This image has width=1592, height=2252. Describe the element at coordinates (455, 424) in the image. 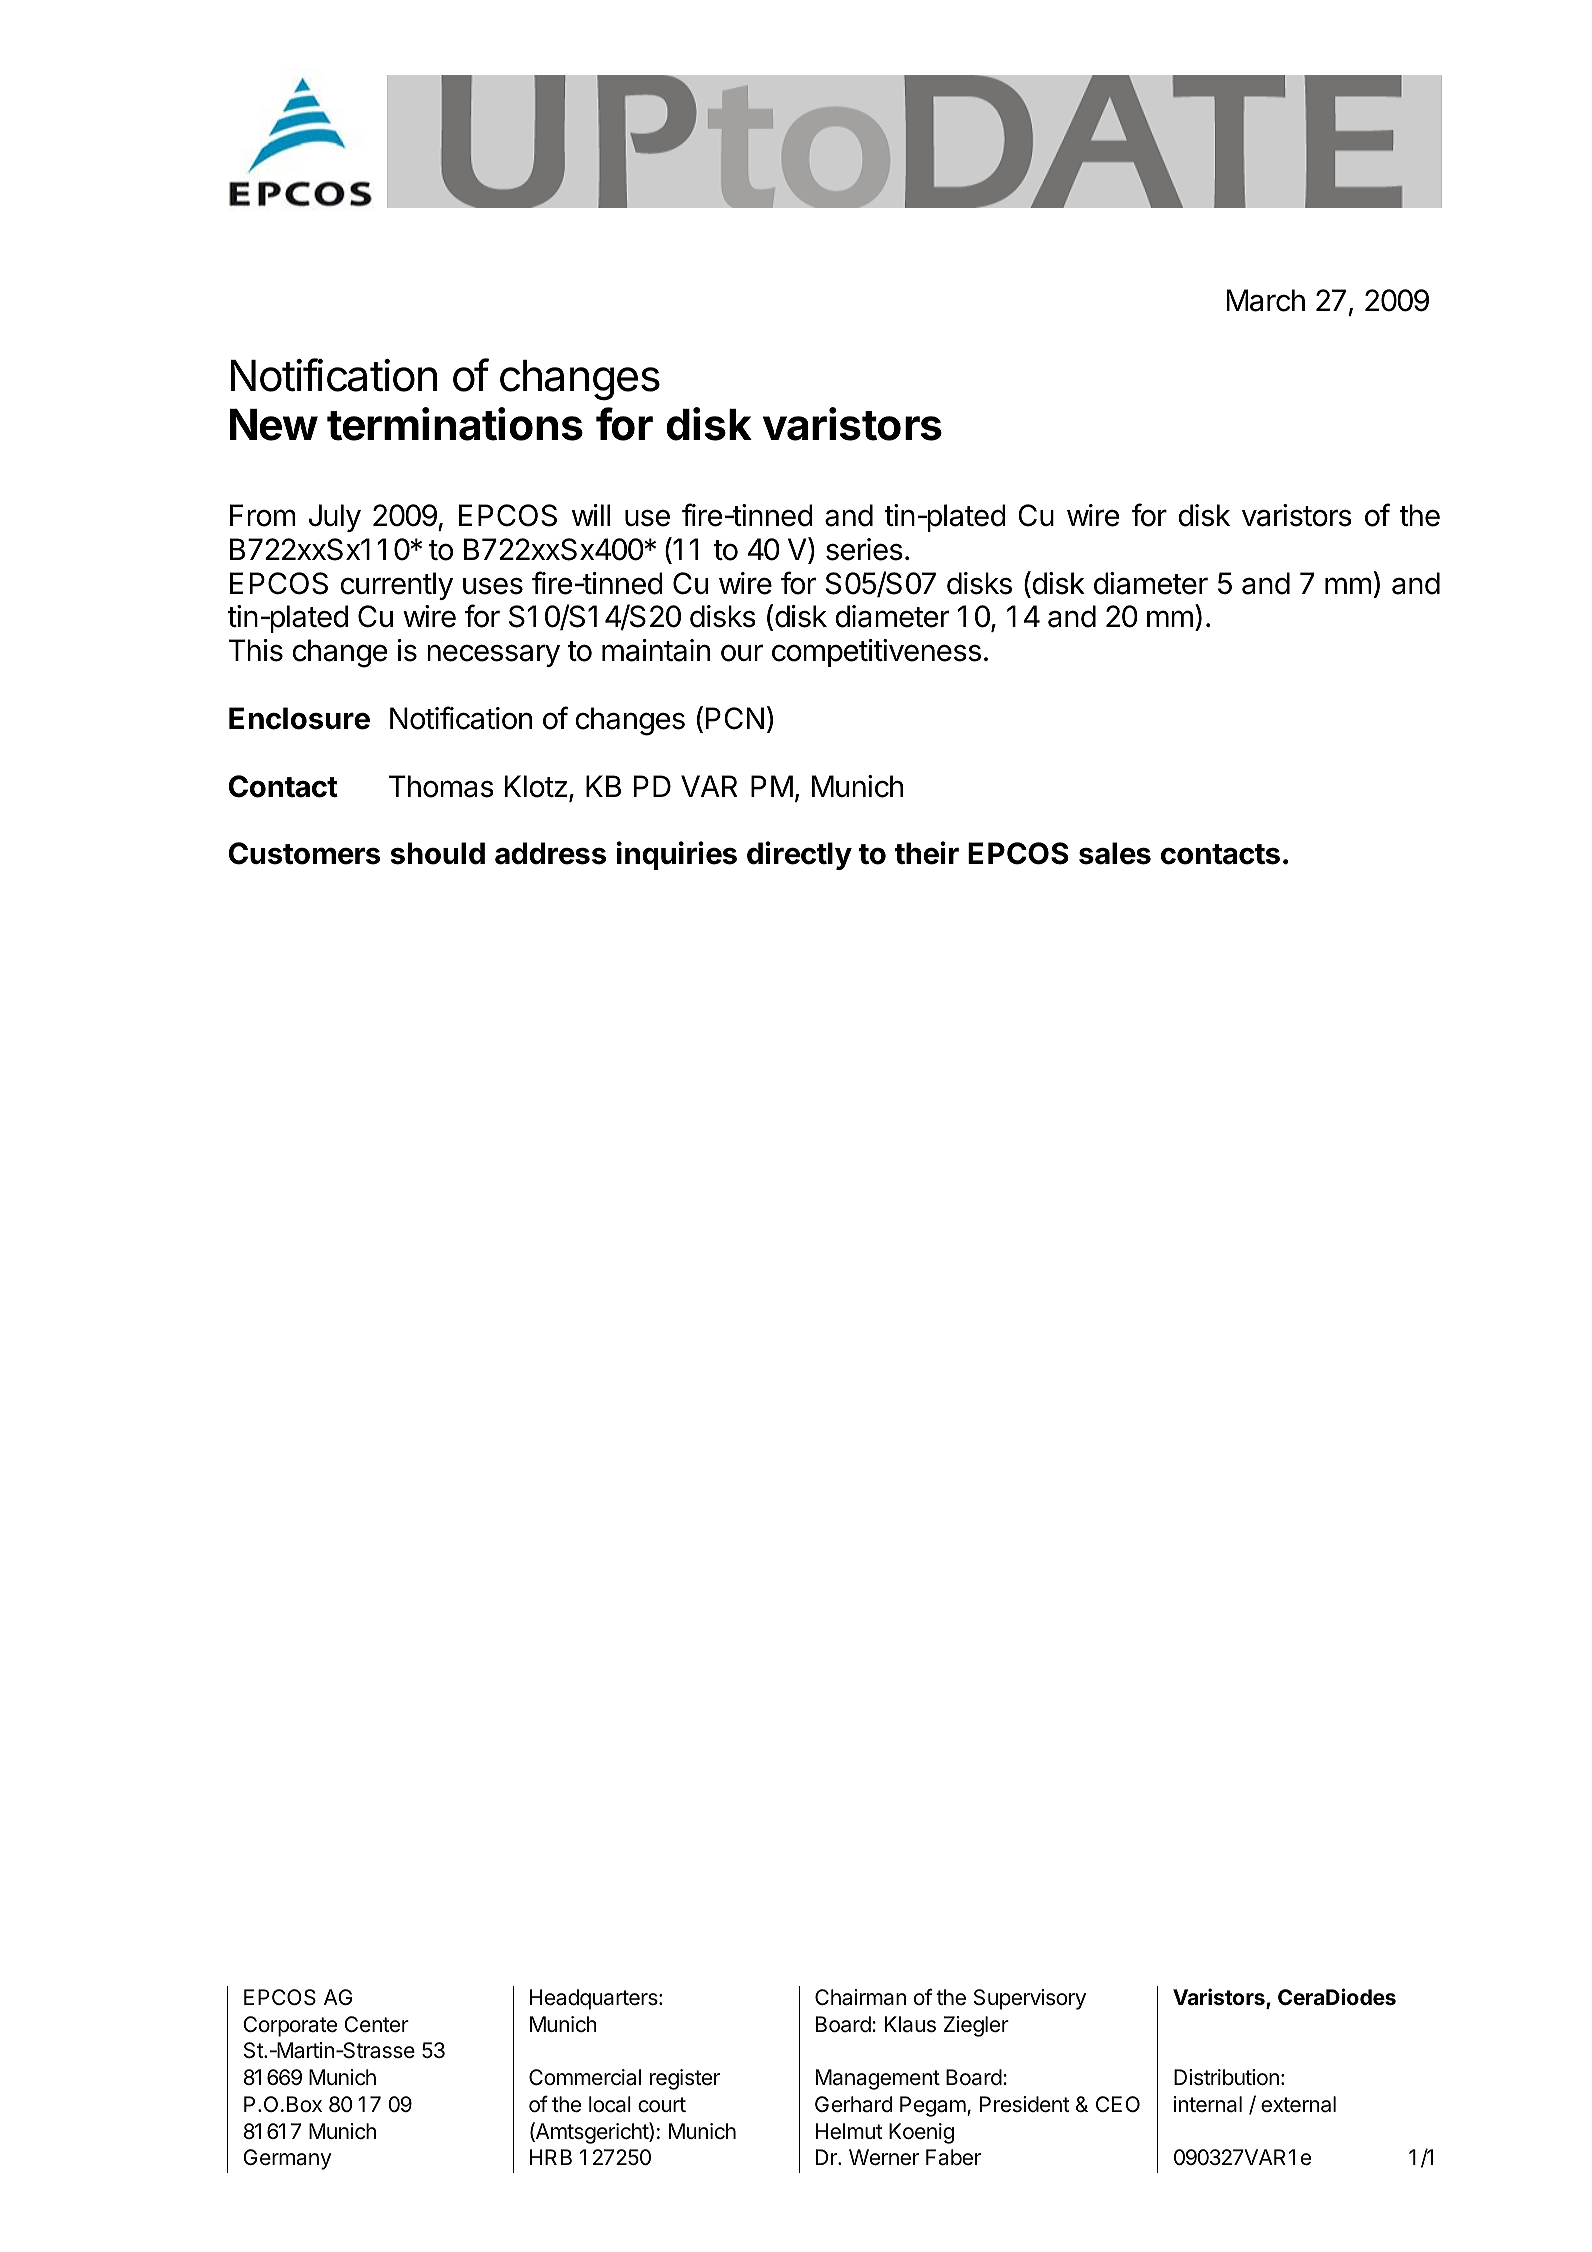

I see `terminations` at that location.
